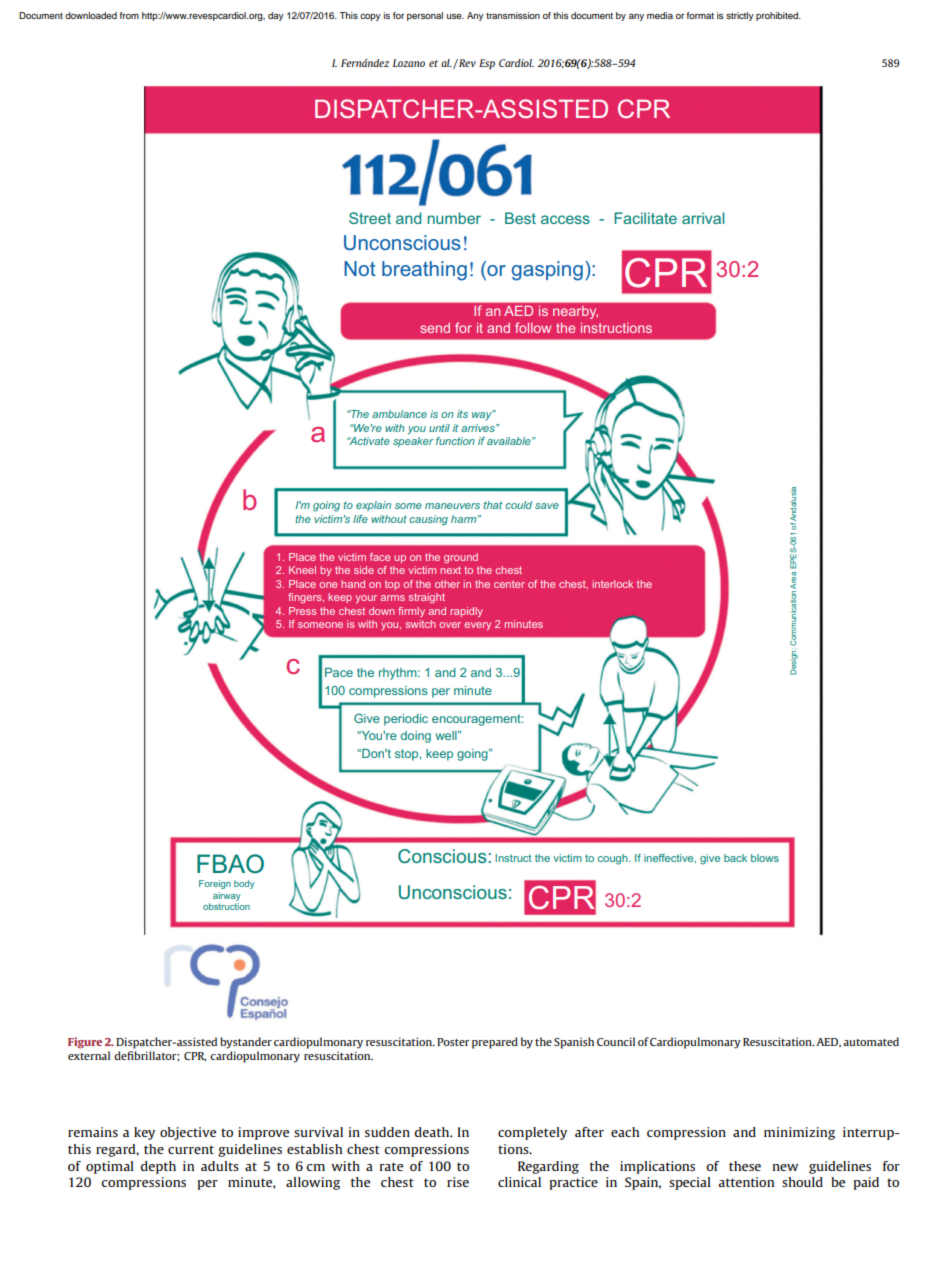 Image resolution: width=952 pixels, height=1270 pixels. What do you see at coordinates (547, 506) in the page?
I see `save` at bounding box center [547, 506].
